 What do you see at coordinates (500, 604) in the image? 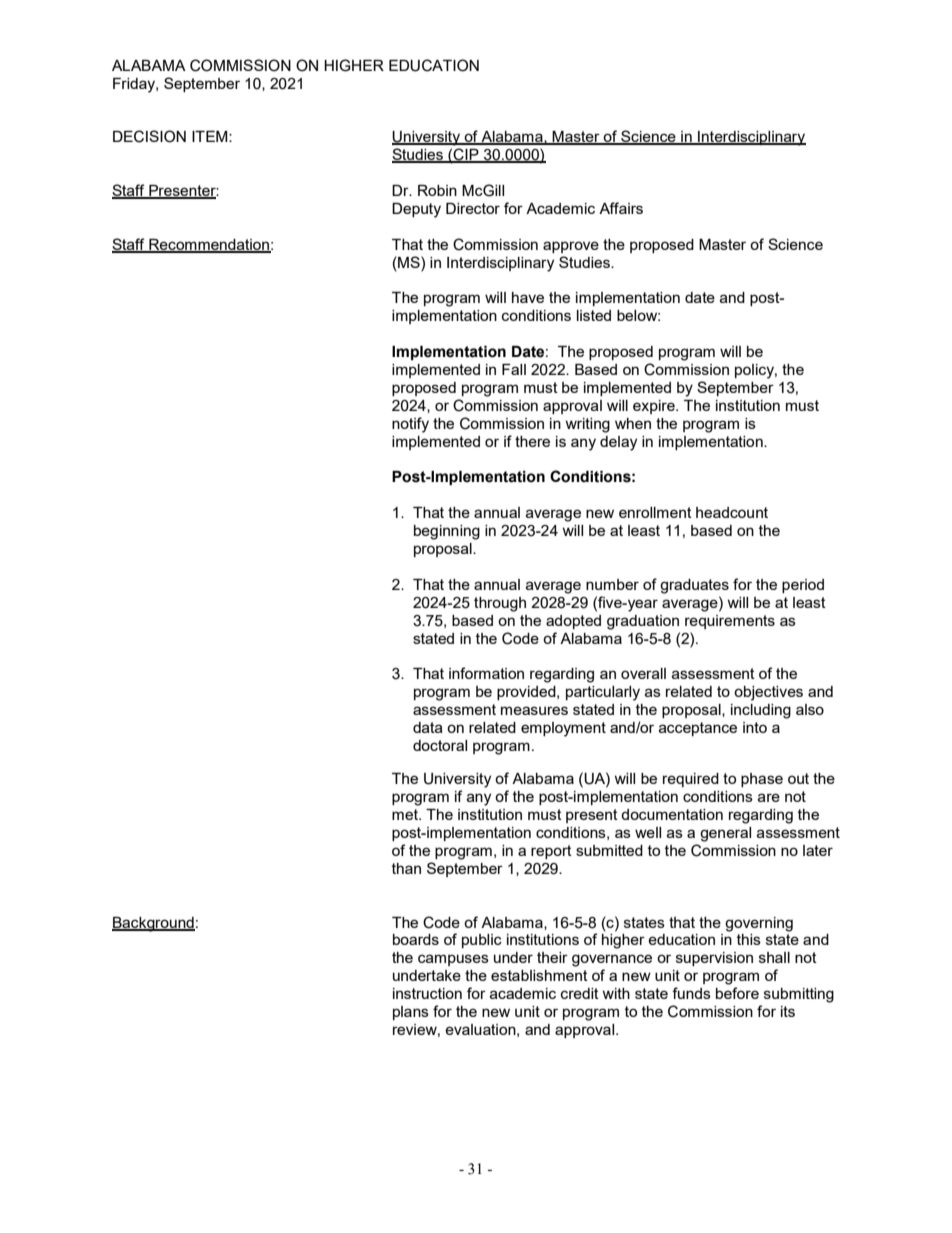
I see `through` at bounding box center [500, 604].
